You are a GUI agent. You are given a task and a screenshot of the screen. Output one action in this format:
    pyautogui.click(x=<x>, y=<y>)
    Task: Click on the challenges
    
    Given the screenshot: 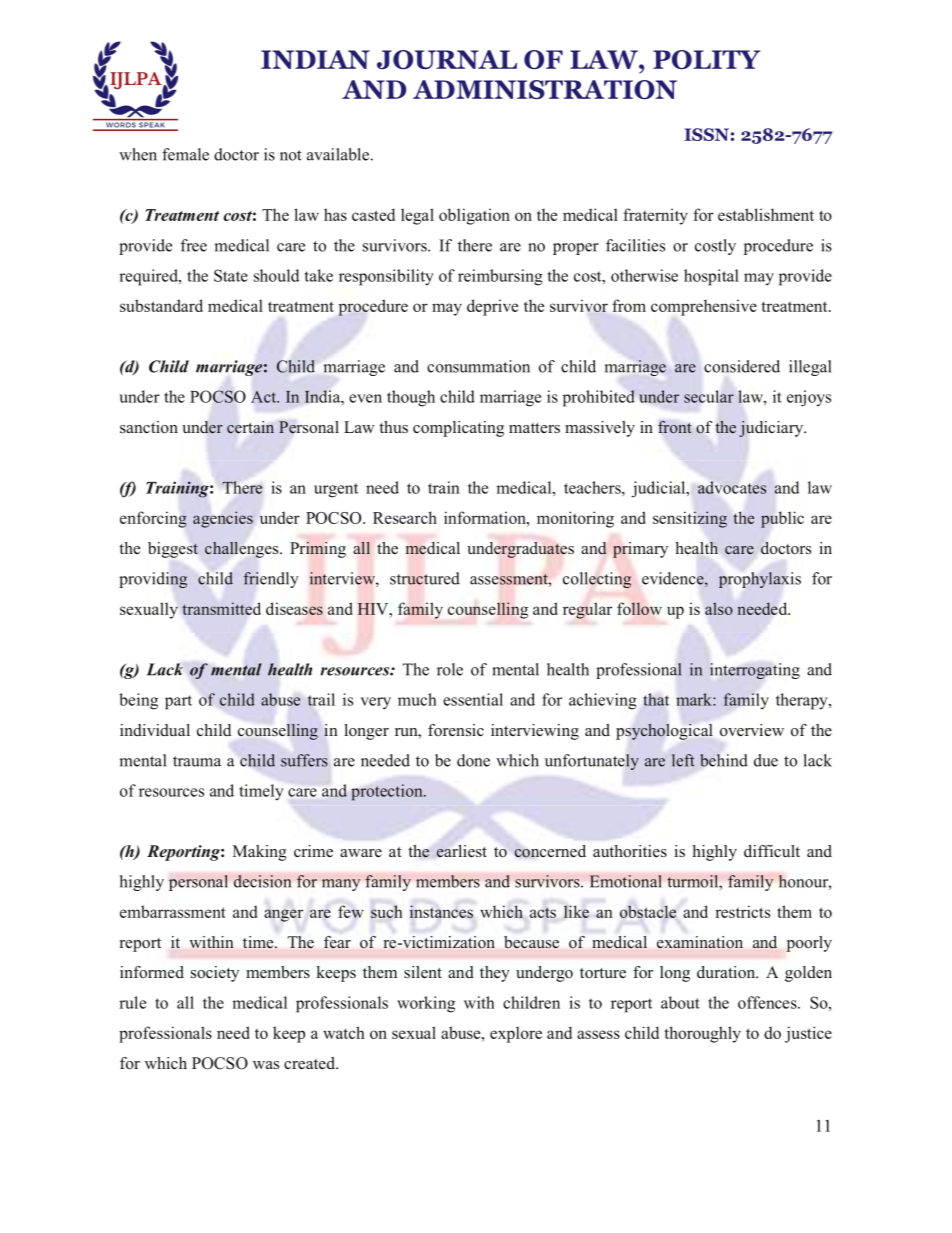 What is the action you would take?
    pyautogui.click(x=243, y=550)
